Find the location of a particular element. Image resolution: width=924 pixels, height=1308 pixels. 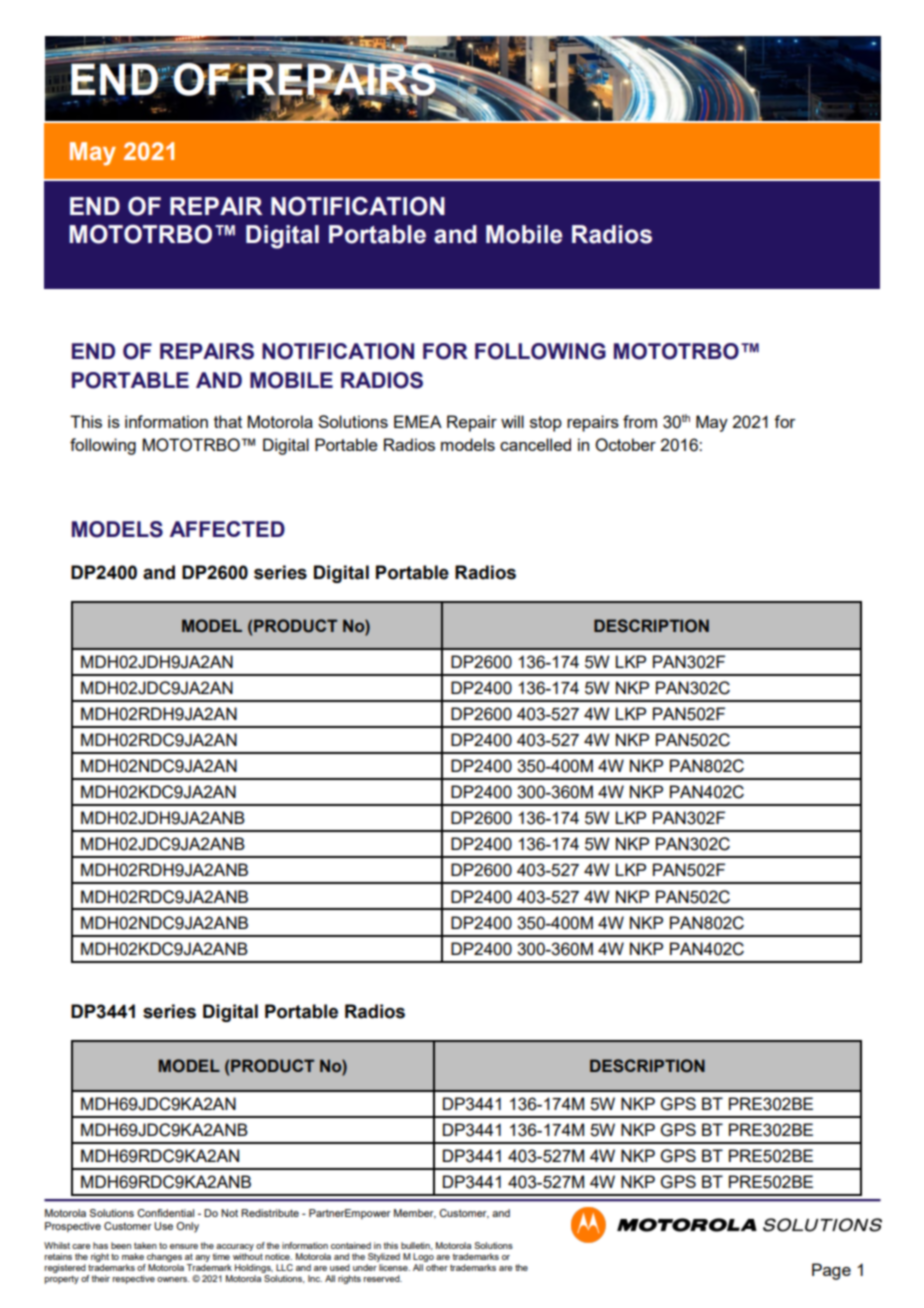

Logo is located at coordinates (423, 1257).
